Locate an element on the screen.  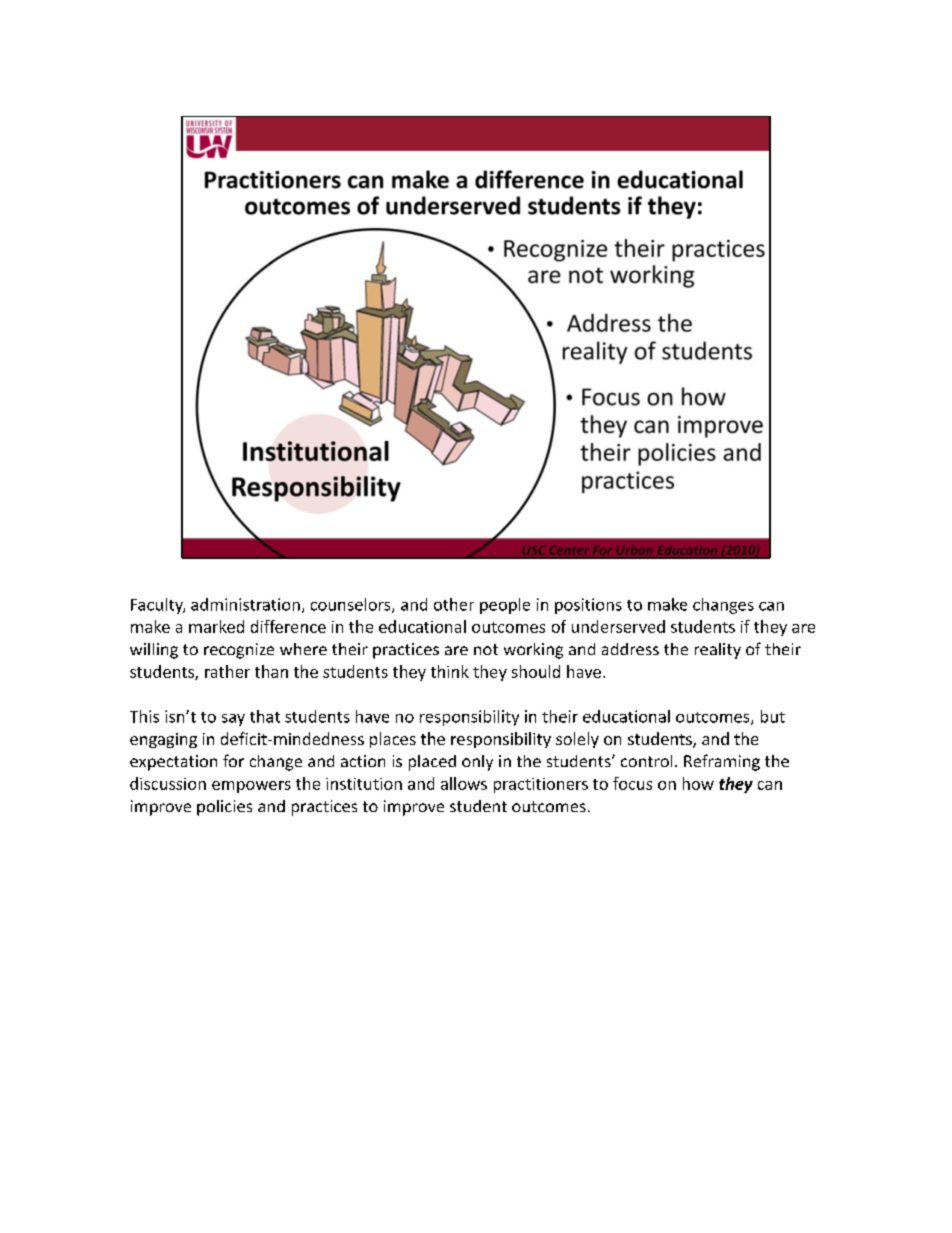
administration is located at coordinates (245, 604).
